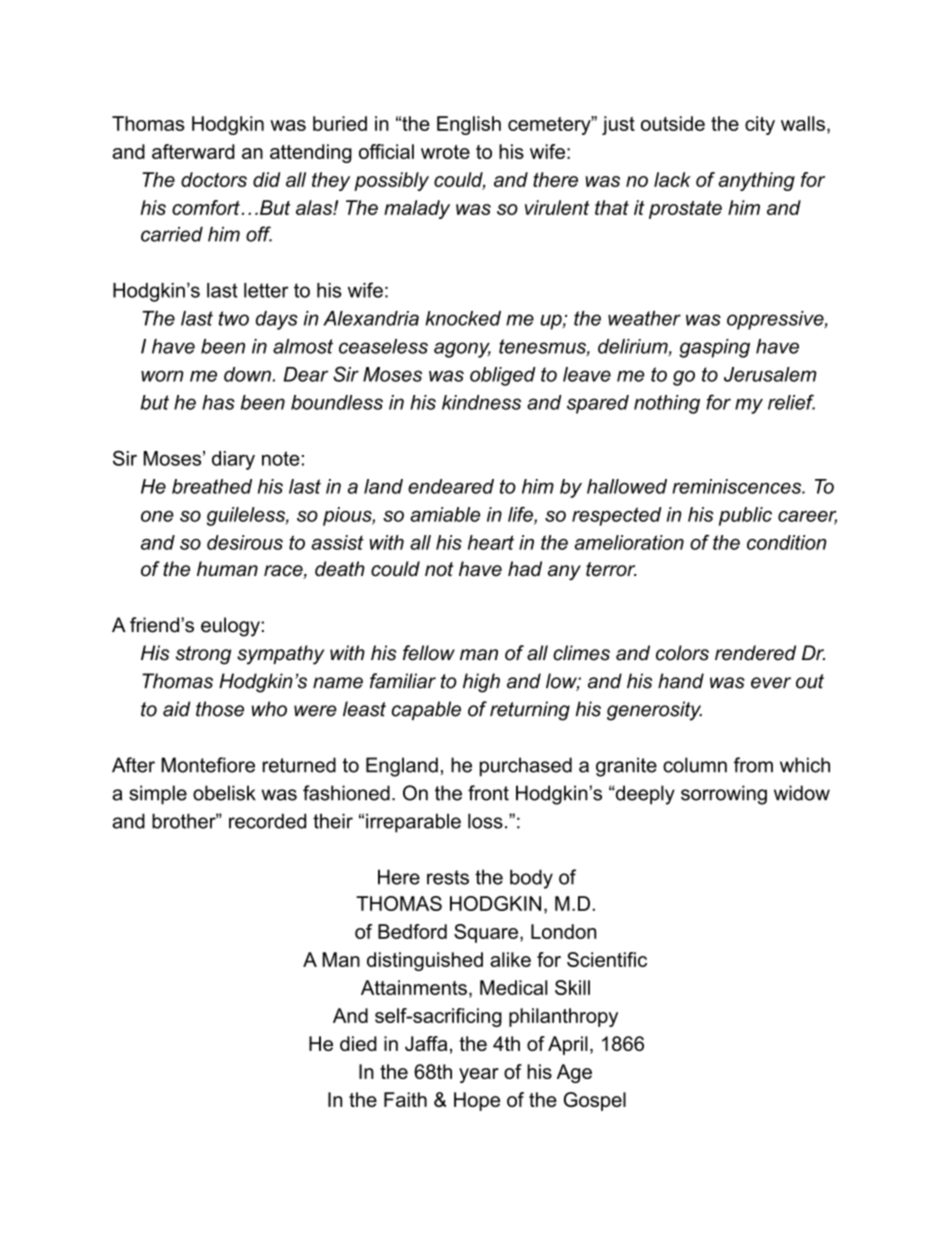 The height and width of the screenshot is (1233, 952). I want to click on year, so click(479, 1075).
